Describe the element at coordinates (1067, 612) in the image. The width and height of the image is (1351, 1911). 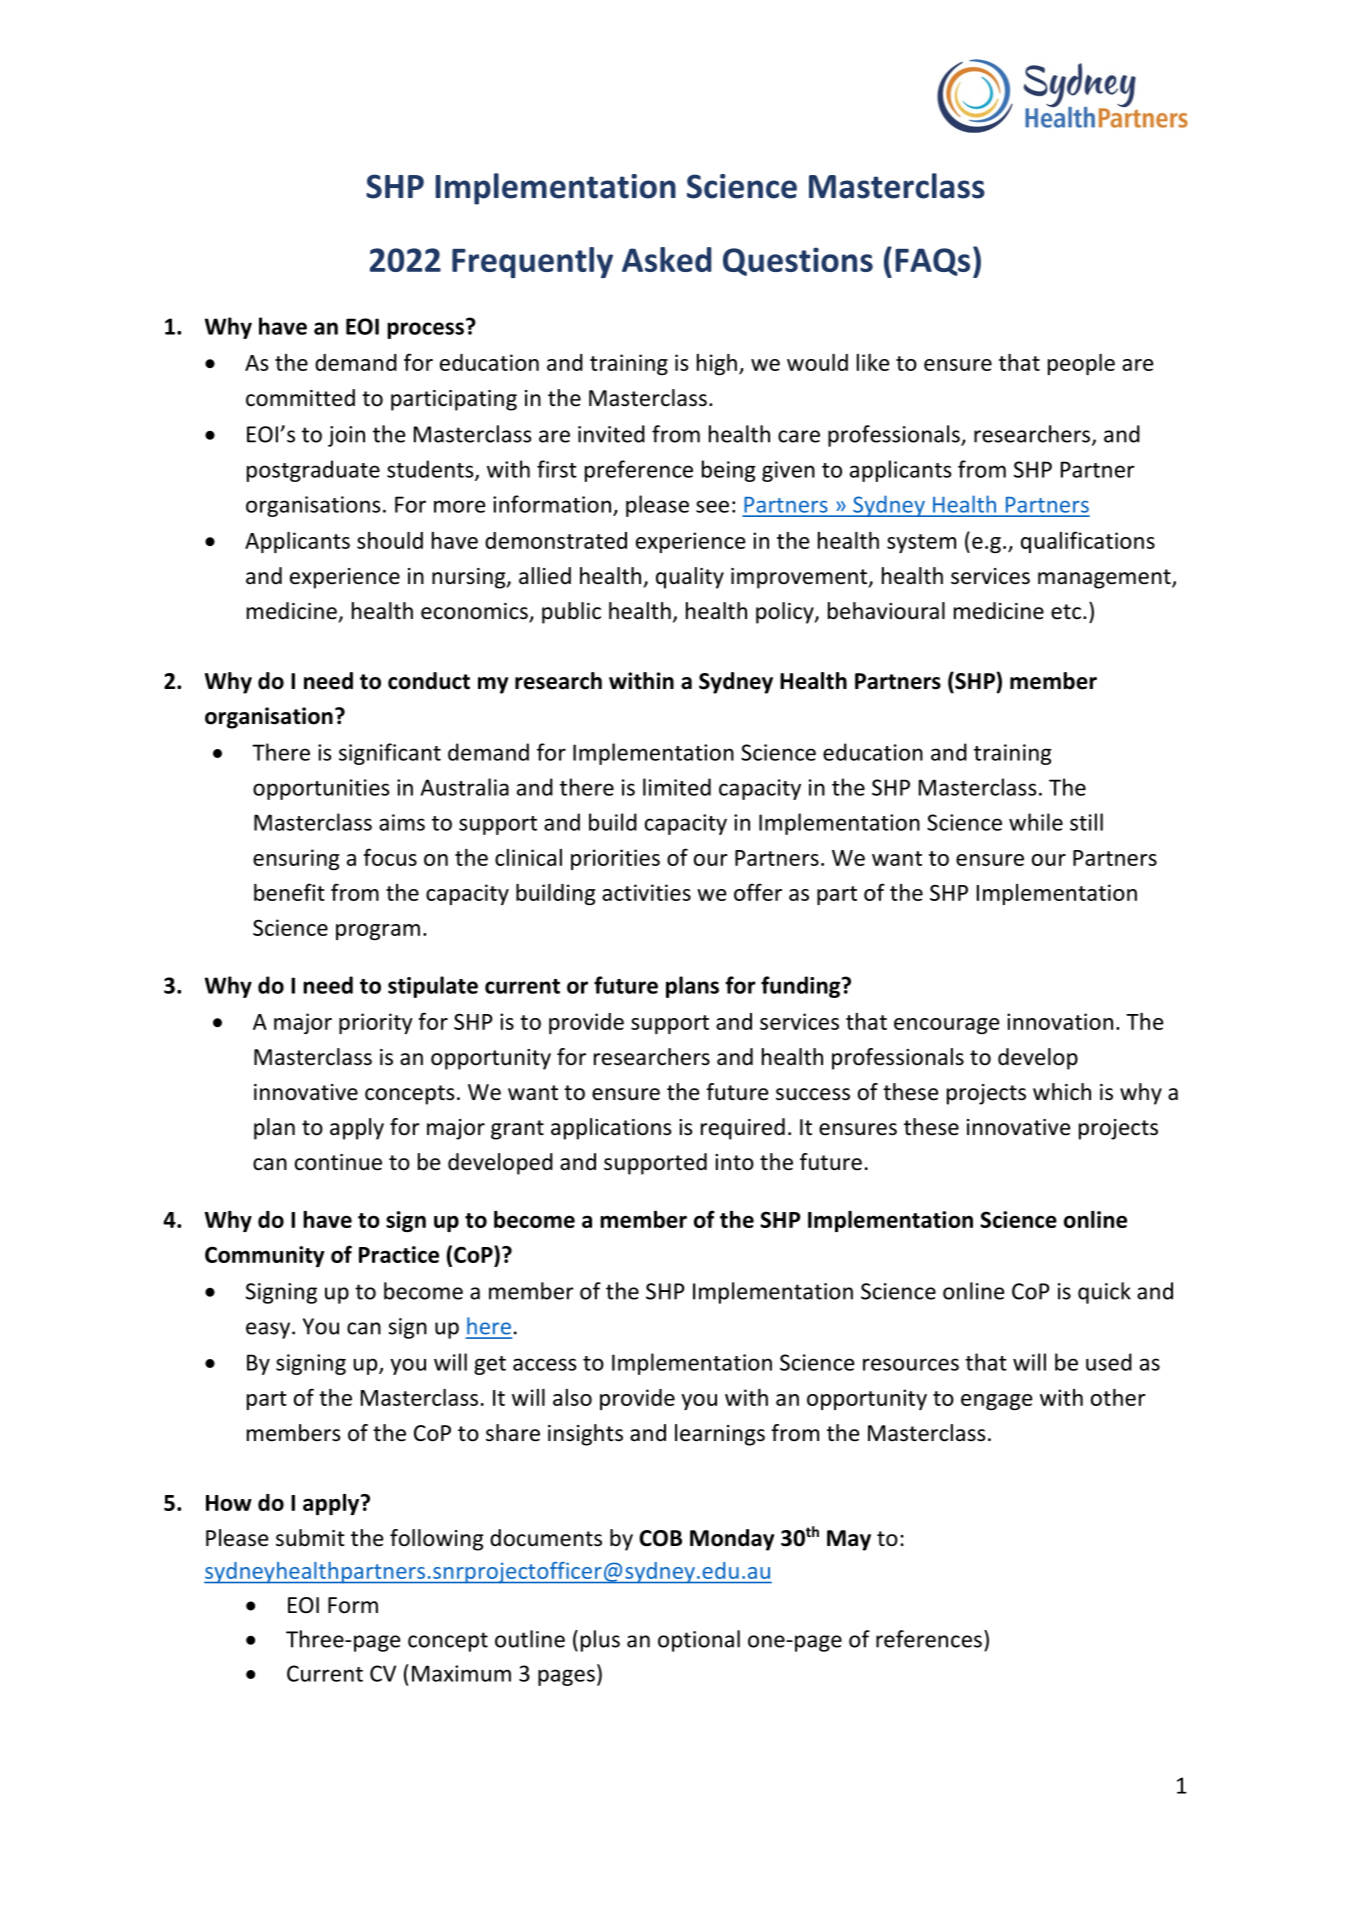
I see `etc` at that location.
